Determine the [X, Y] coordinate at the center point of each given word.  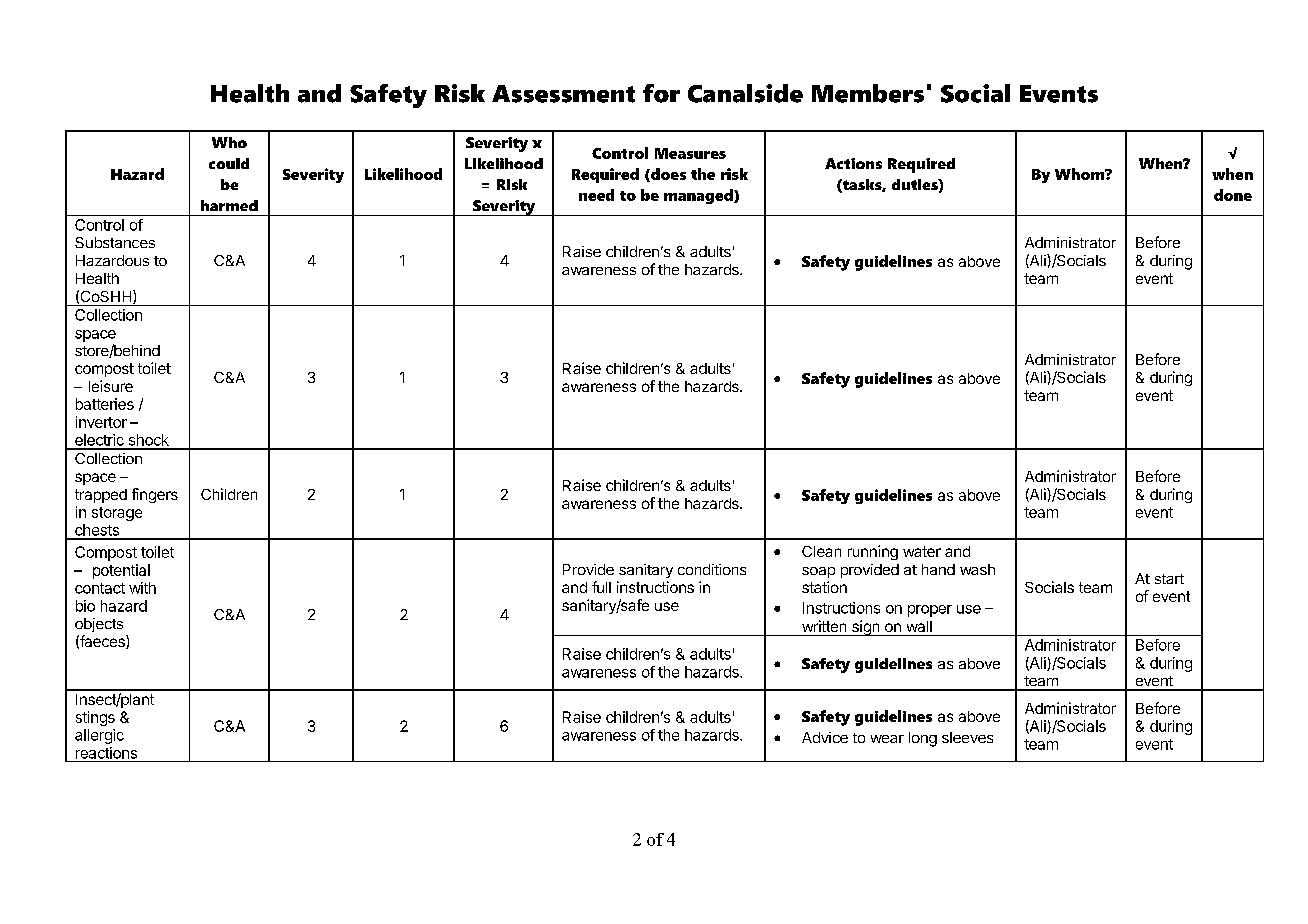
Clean [821, 551]
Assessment [563, 94]
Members [868, 93]
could [229, 163]
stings [95, 718]
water [922, 551]
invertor [101, 422]
